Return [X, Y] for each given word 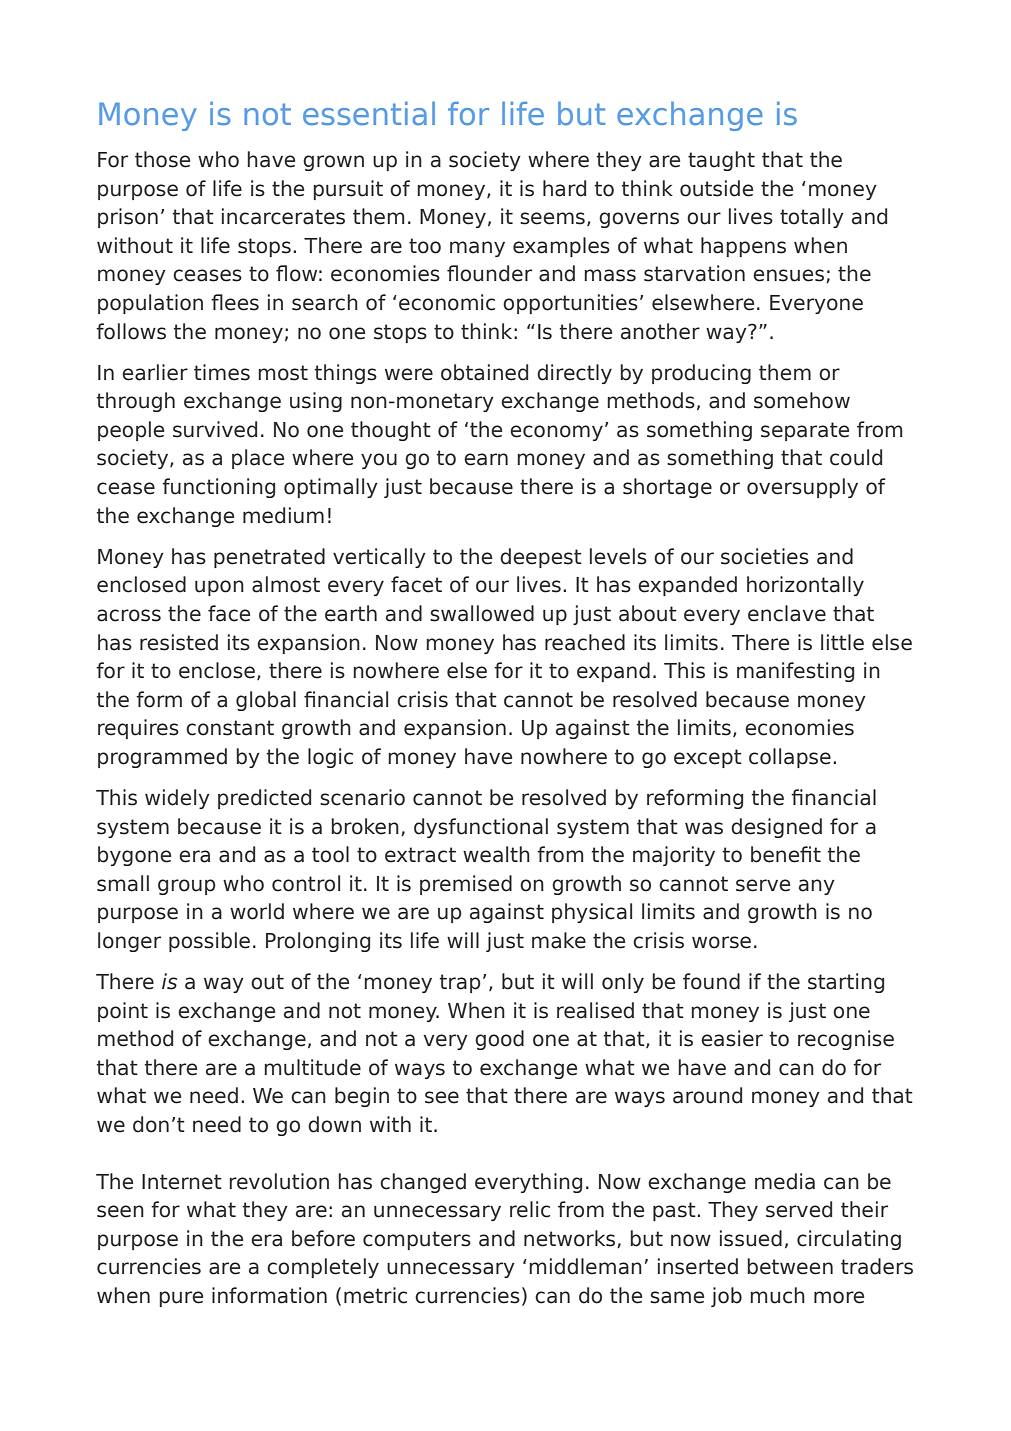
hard [564, 188]
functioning [218, 488]
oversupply [802, 488]
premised [466, 885]
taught [721, 161]
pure [181, 1299]
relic [530, 1209]
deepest [541, 558]
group [187, 887]
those [162, 159]
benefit [786, 854]
